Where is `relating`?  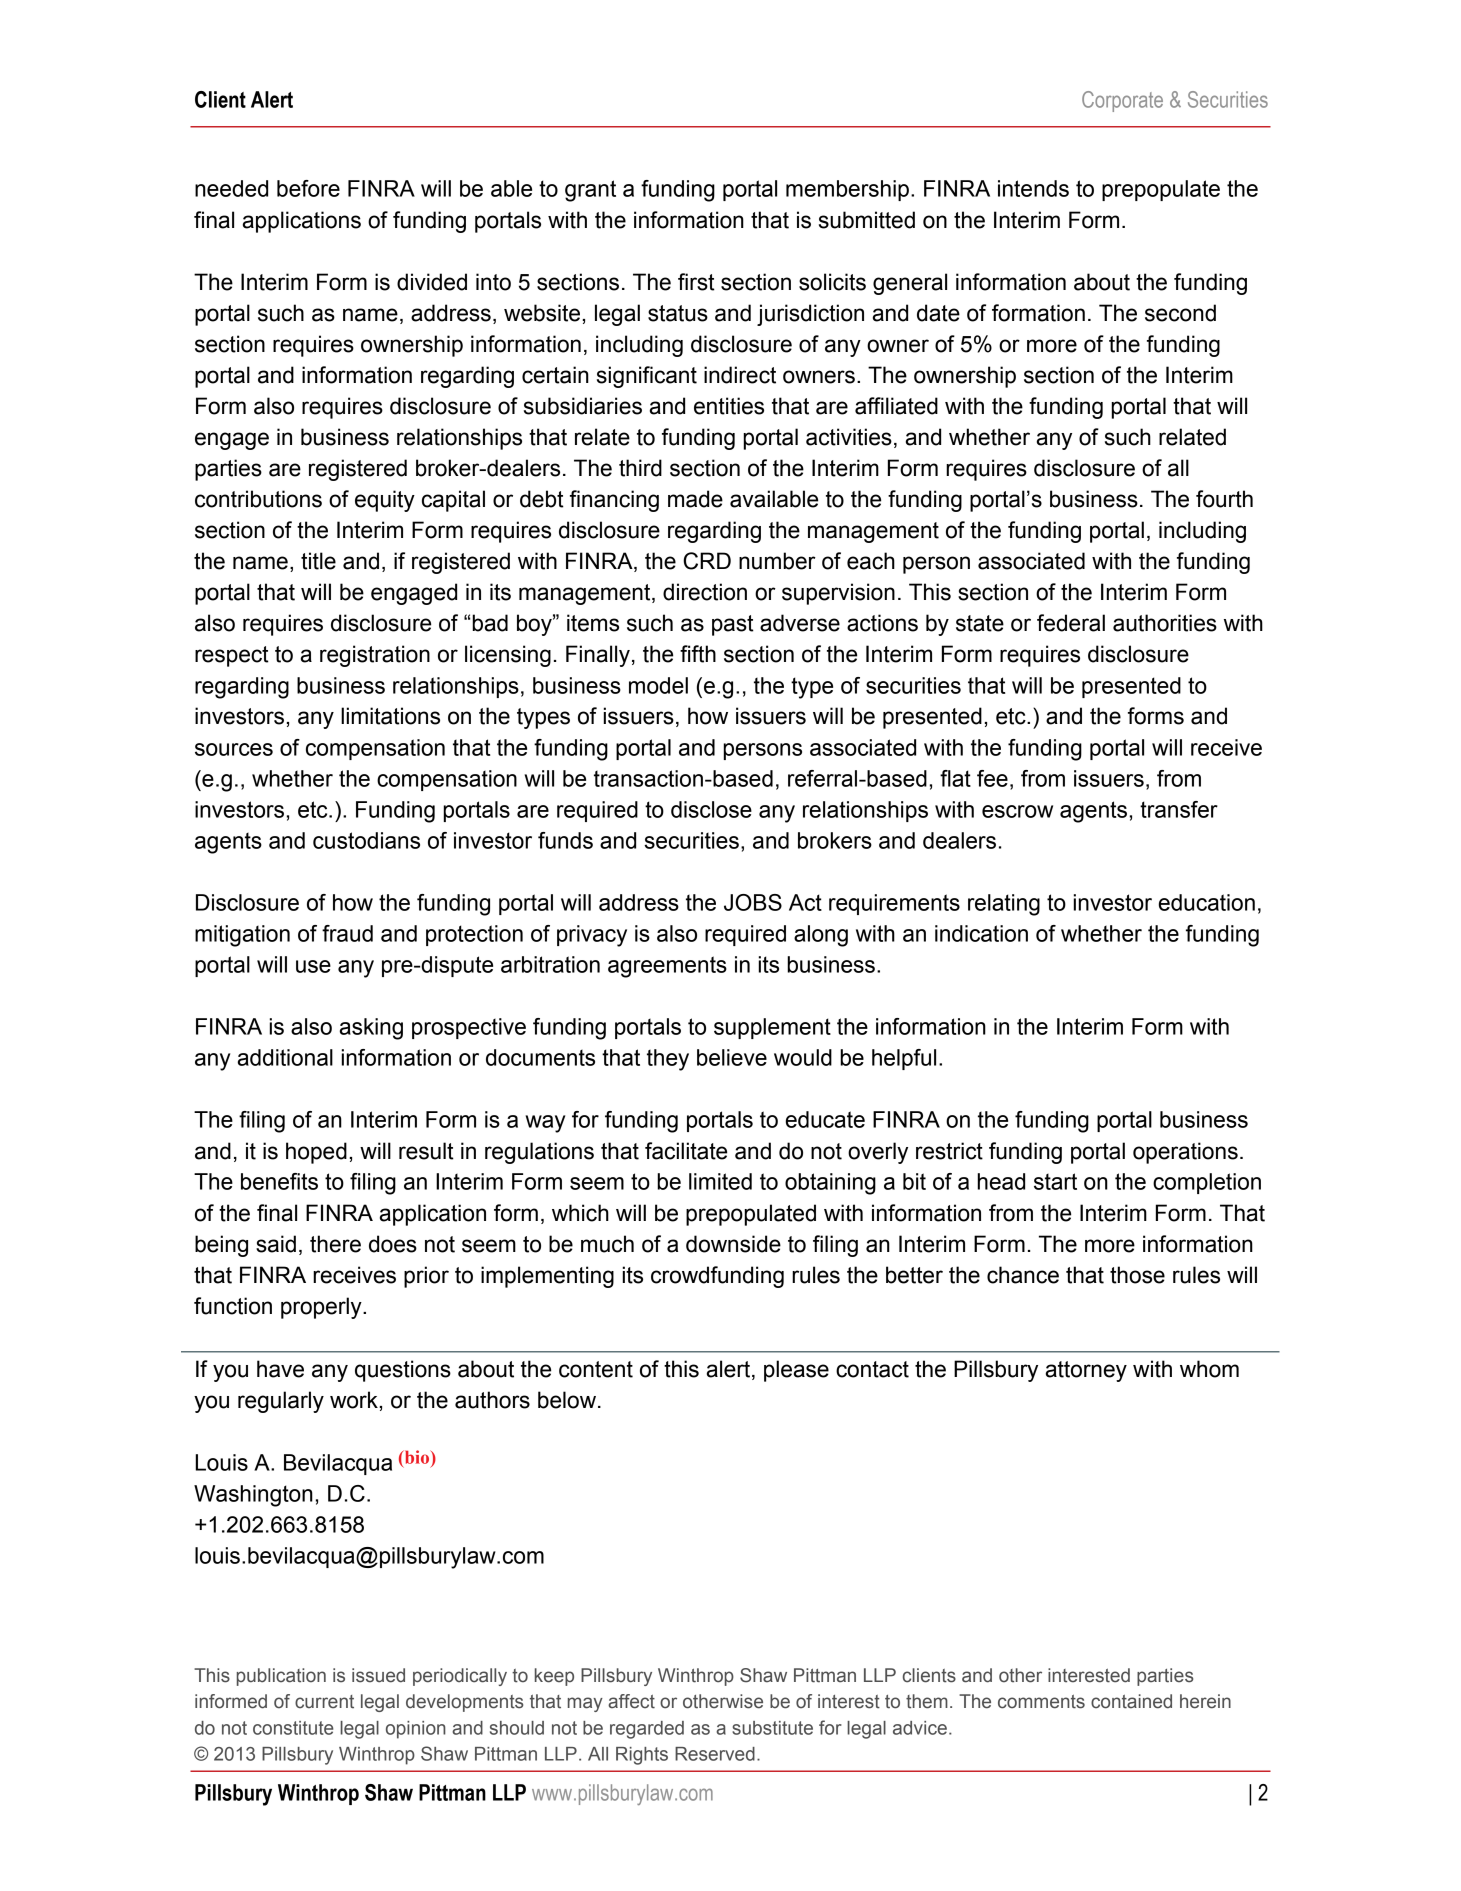
relating is located at coordinates (1004, 905).
